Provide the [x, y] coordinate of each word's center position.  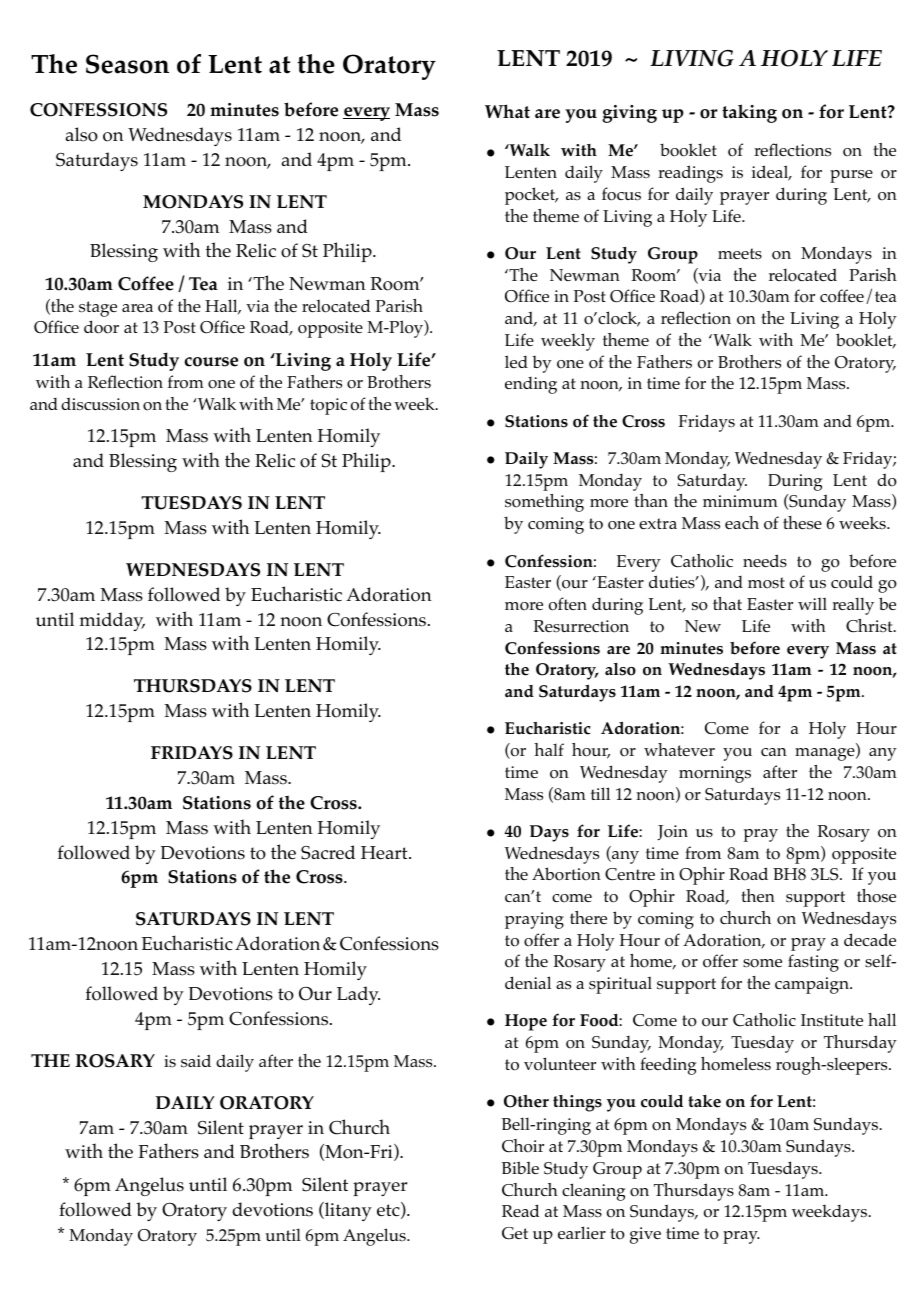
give [645, 1235]
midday [112, 621]
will [812, 604]
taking [749, 113]
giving [629, 114]
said [196, 1061]
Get [515, 1233]
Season [127, 64]
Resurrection [581, 626]
